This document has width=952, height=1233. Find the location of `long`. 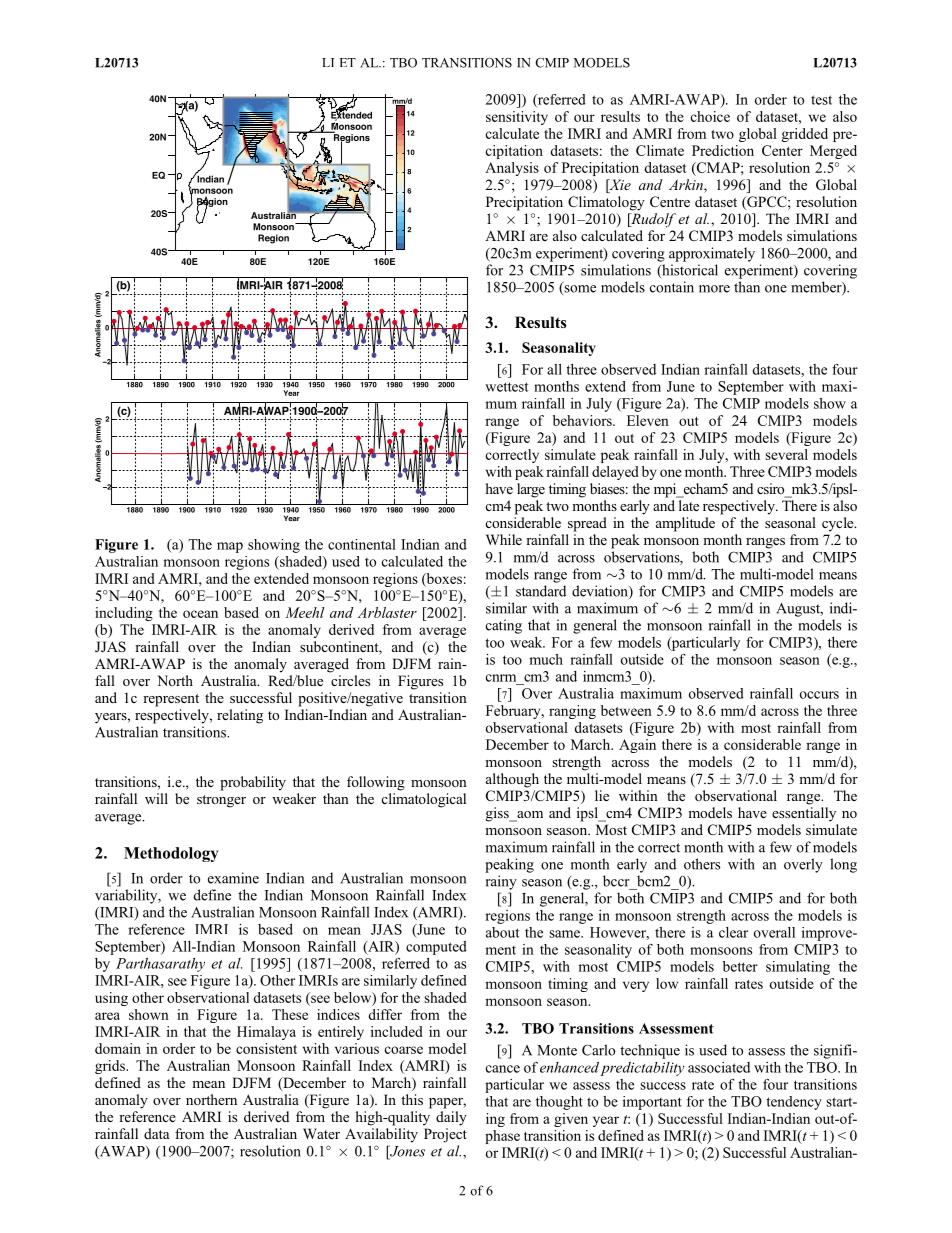

long is located at coordinates (843, 865).
